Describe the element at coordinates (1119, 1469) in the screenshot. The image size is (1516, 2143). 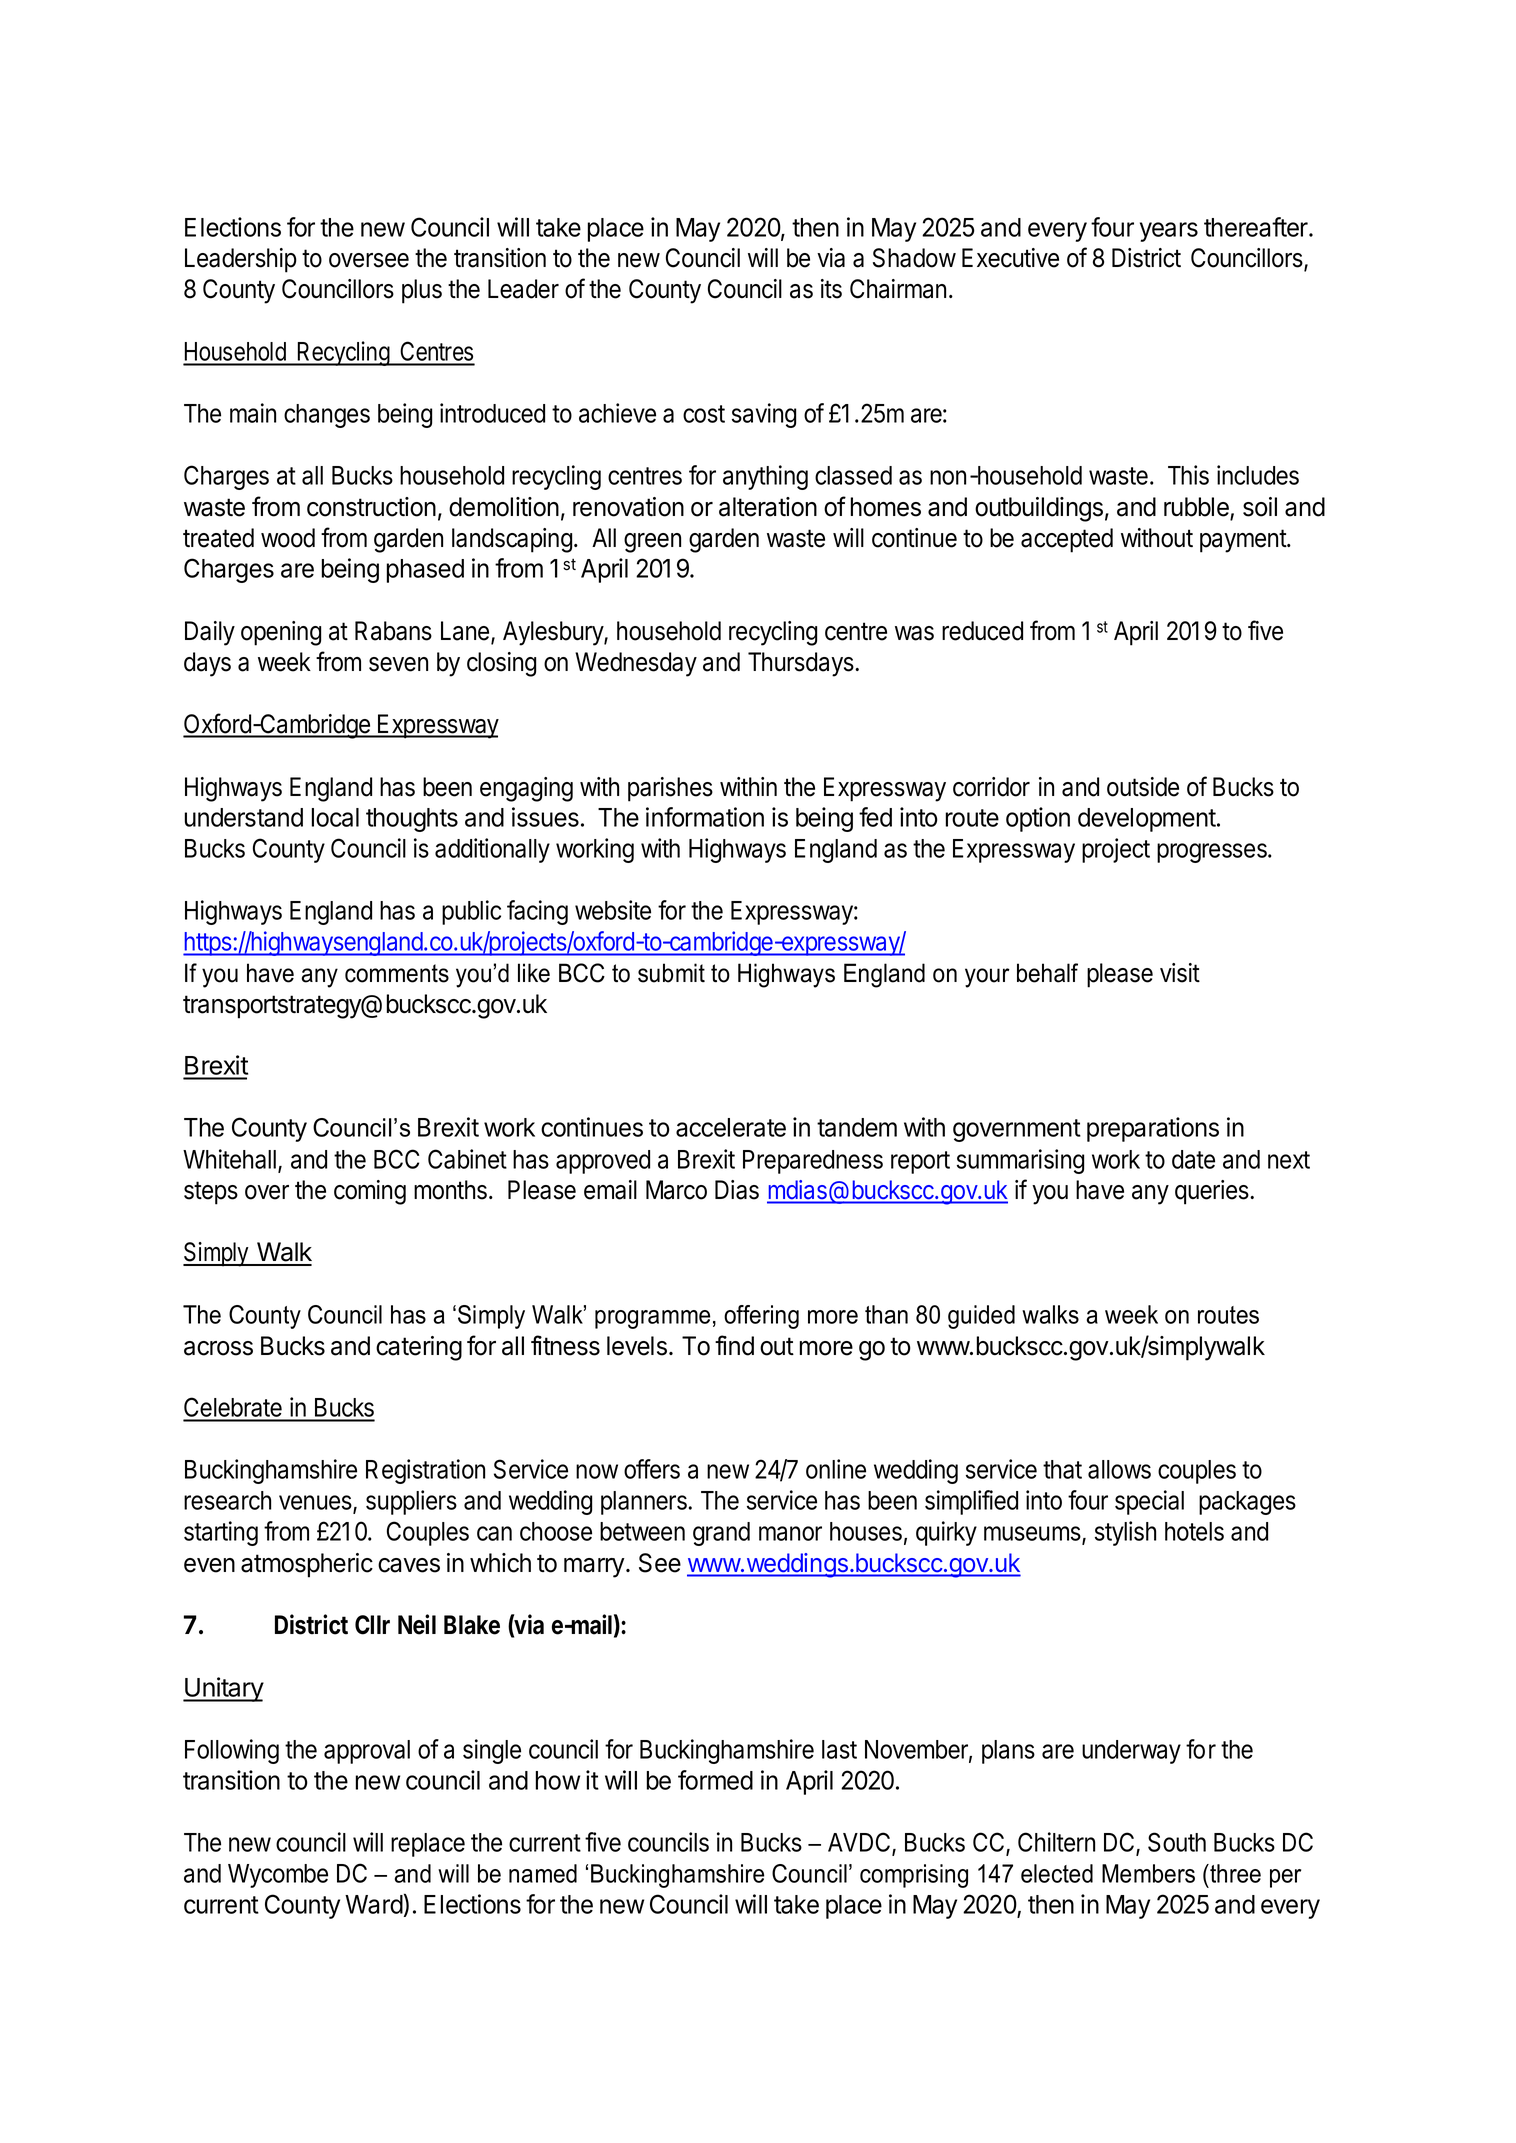
I see `allows` at that location.
